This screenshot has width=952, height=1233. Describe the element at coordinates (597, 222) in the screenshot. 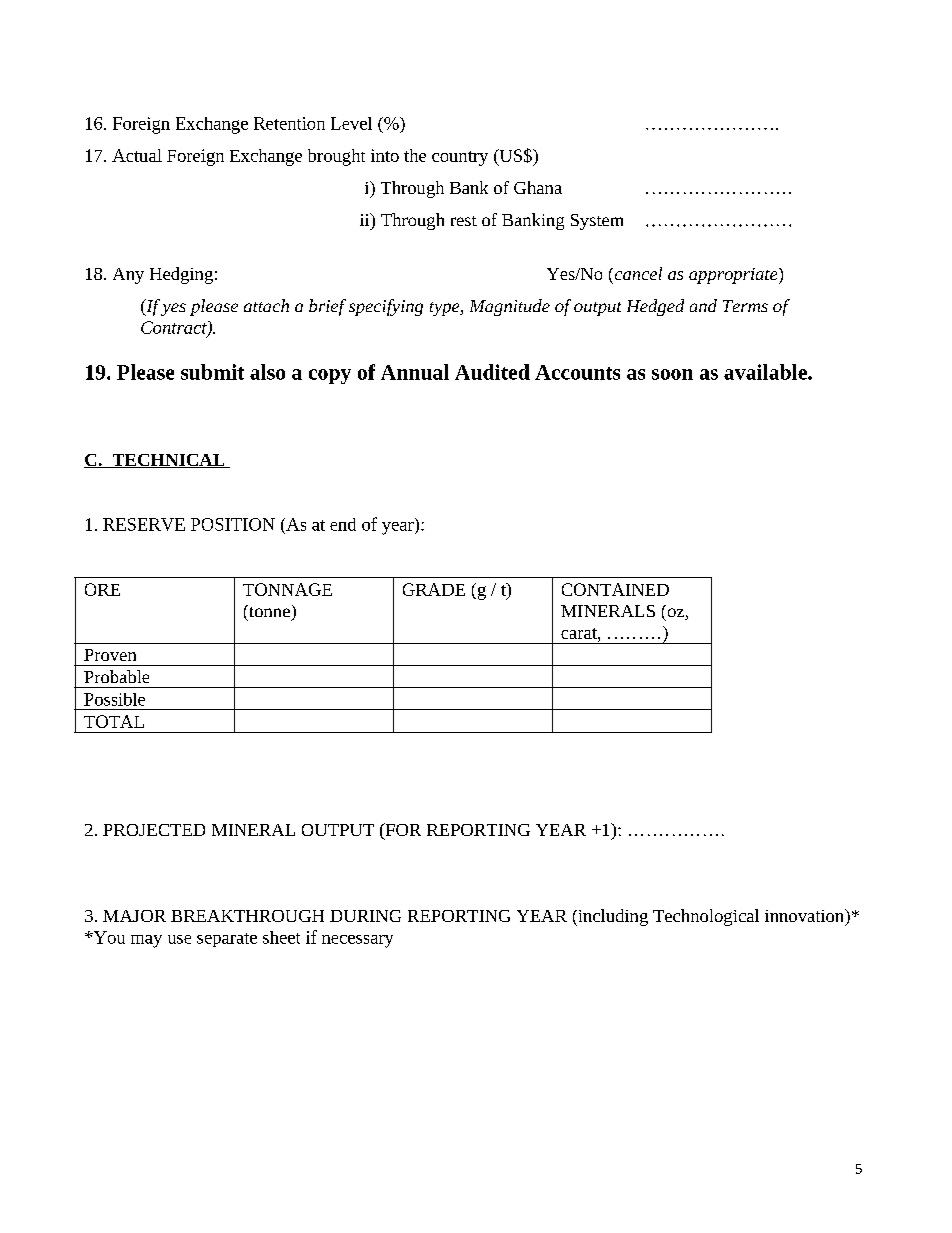

I see `System` at that location.
